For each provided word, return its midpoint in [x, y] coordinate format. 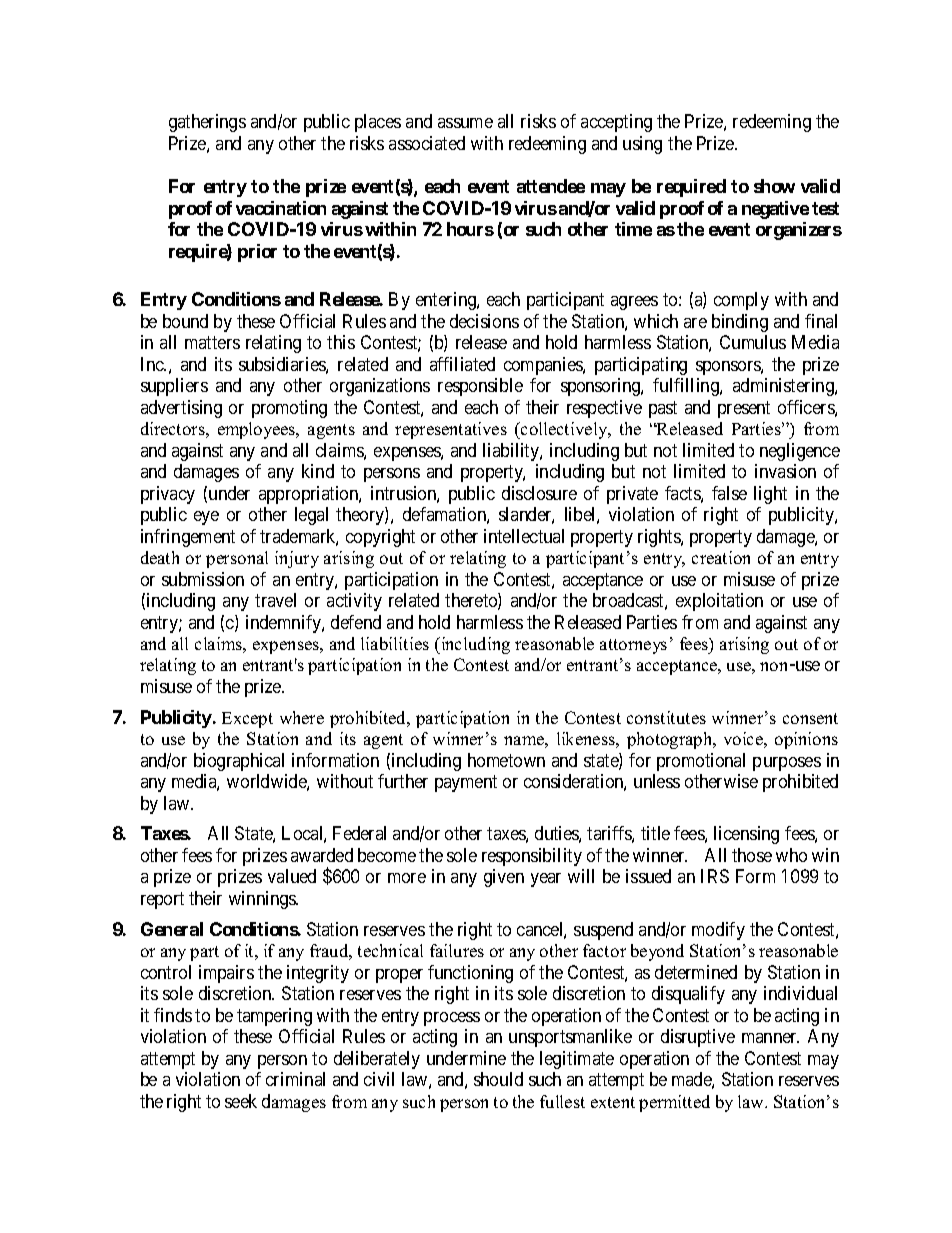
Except [247, 720]
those [752, 855]
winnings [263, 900]
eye [206, 518]
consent [810, 718]
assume [465, 123]
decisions [484, 321]
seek [241, 1101]
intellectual [524, 536]
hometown [506, 760]
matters [212, 342]
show [774, 186]
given [504, 878]
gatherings [207, 123]
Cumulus [753, 342]
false [729, 493]
